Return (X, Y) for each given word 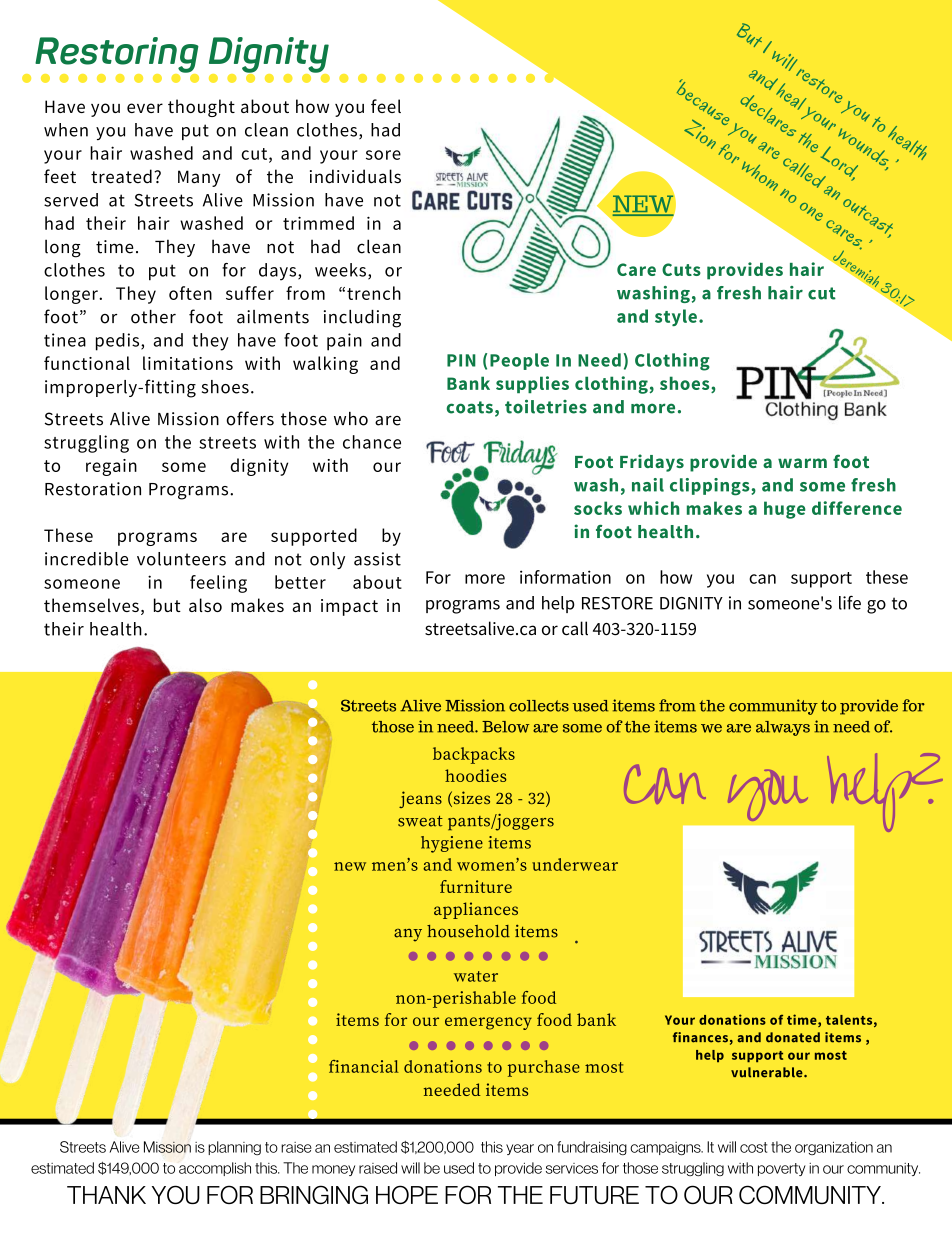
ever (145, 108)
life (850, 602)
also (205, 605)
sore (383, 155)
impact (349, 607)
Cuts (681, 269)
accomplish (215, 1169)
